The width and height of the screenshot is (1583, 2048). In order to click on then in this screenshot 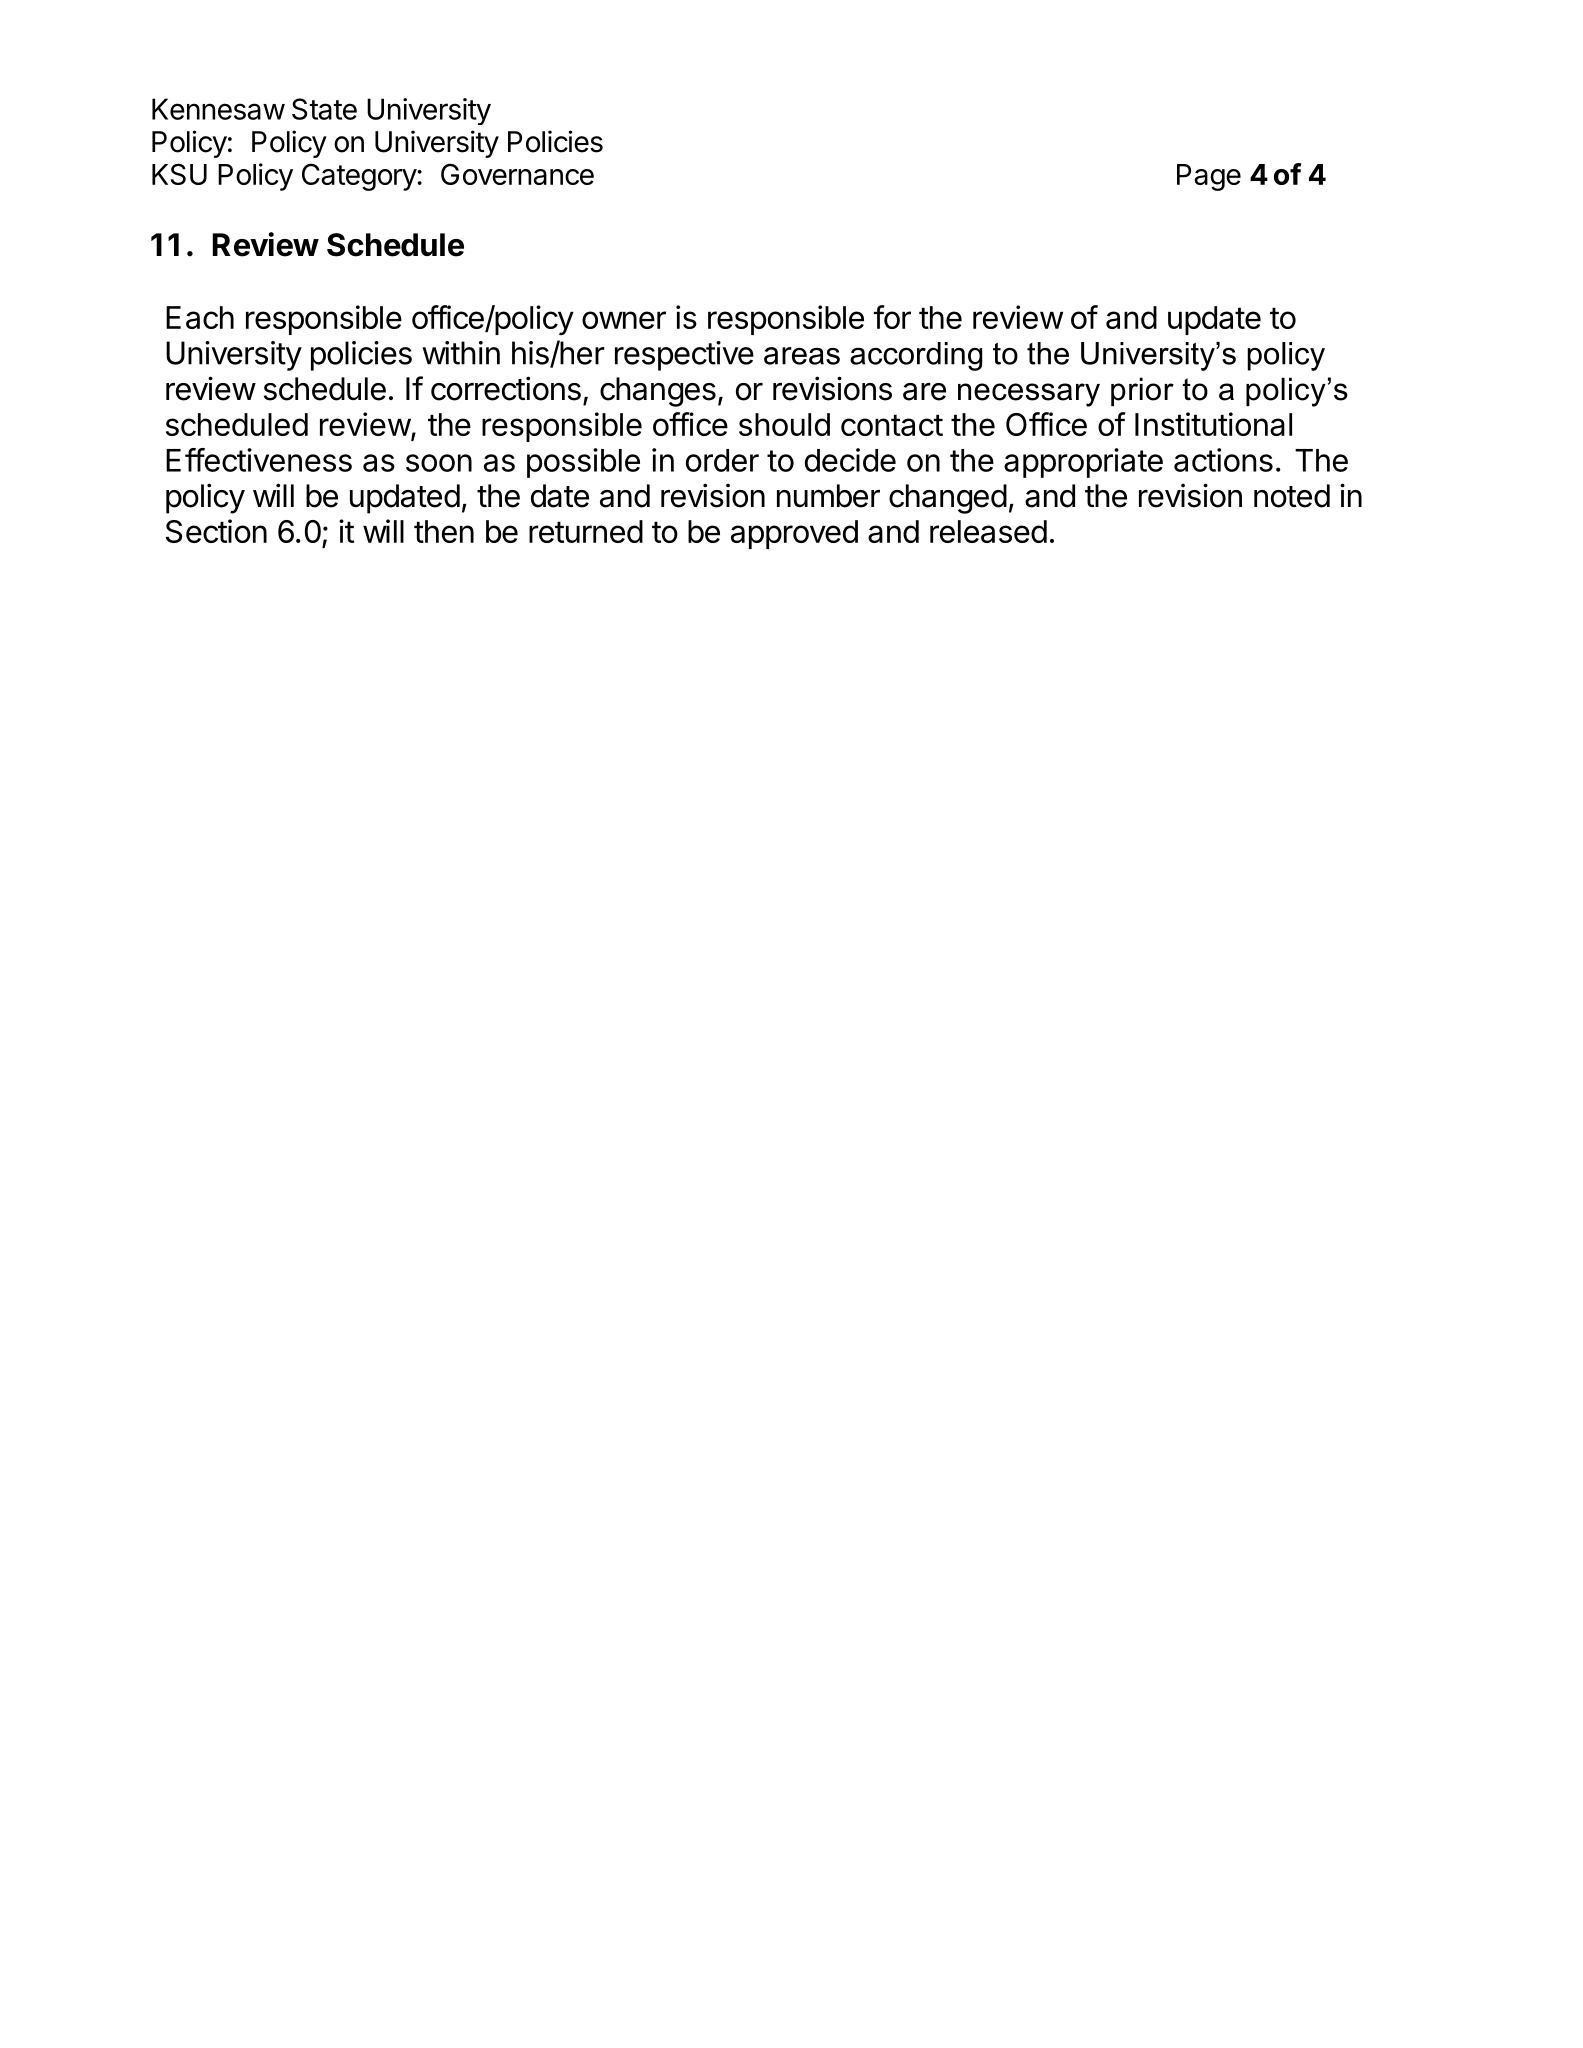, I will do `click(444, 531)`.
